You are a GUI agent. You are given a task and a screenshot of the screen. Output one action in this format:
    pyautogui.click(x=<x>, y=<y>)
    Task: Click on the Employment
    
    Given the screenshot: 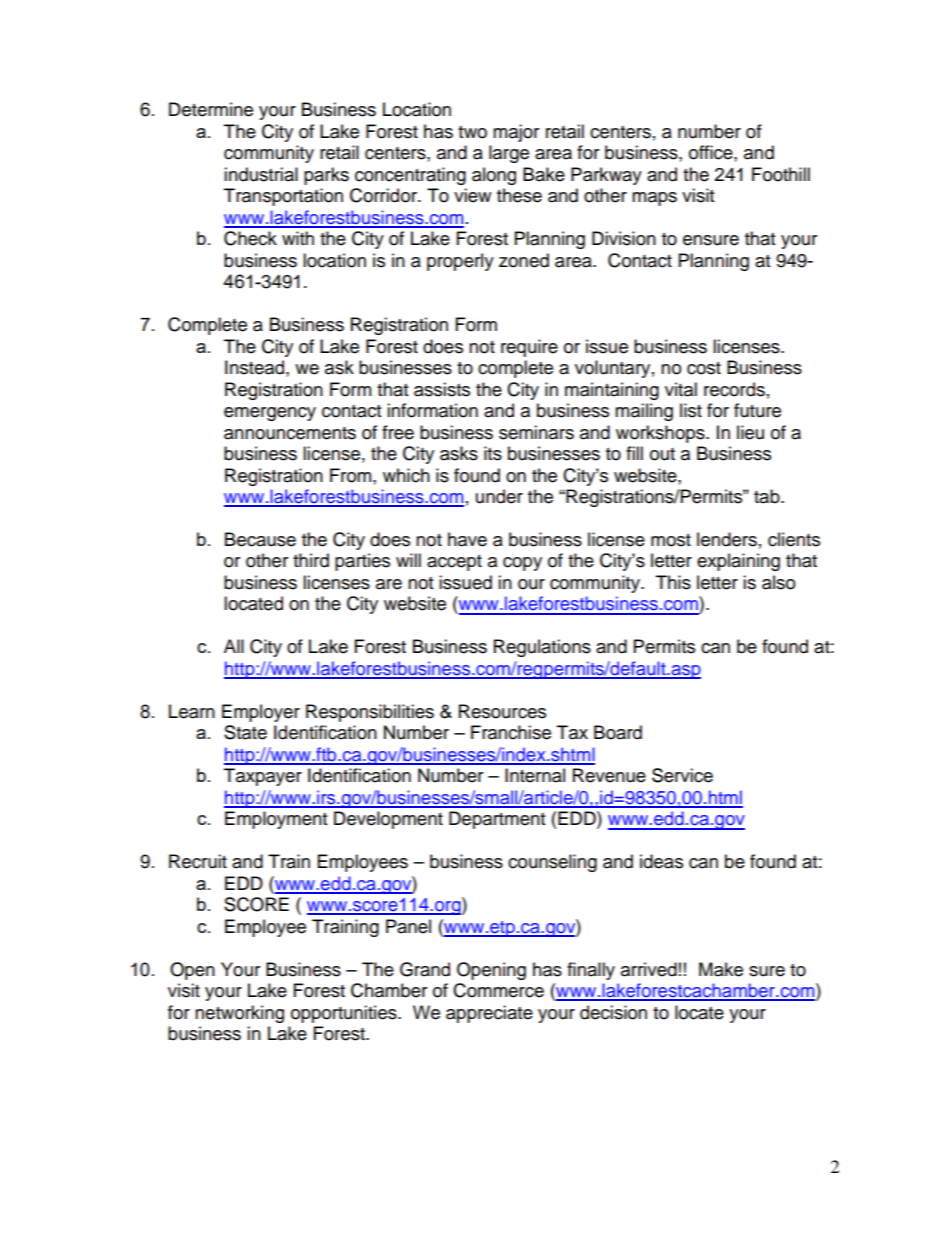 What is the action you would take?
    pyautogui.click(x=276, y=820)
